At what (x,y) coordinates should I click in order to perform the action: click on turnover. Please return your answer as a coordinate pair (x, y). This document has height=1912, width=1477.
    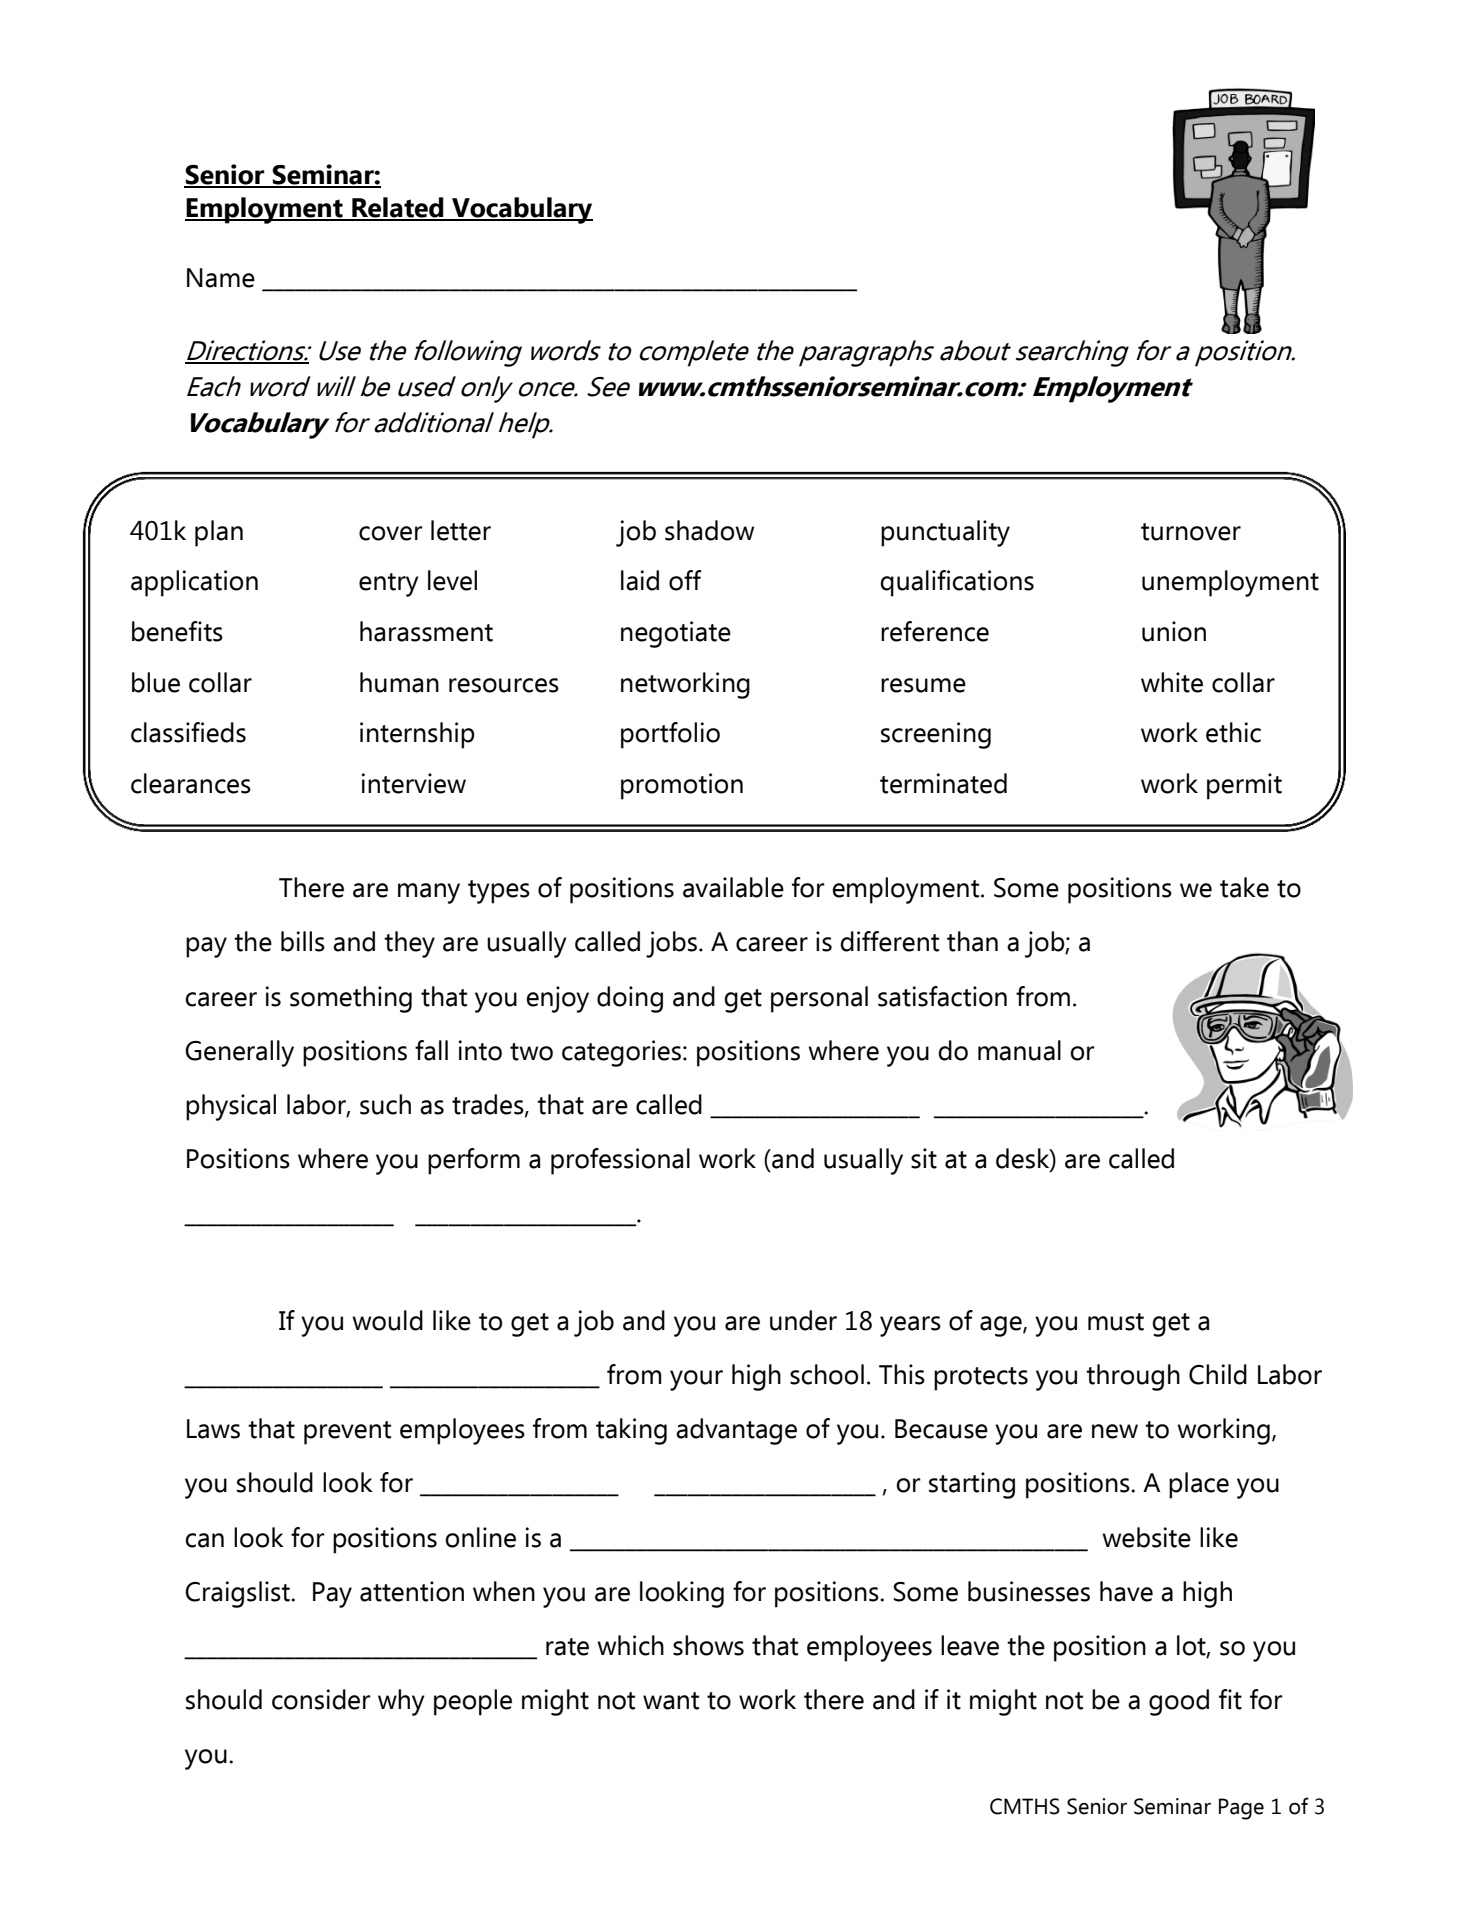
    Looking at the image, I should click on (1191, 532).
